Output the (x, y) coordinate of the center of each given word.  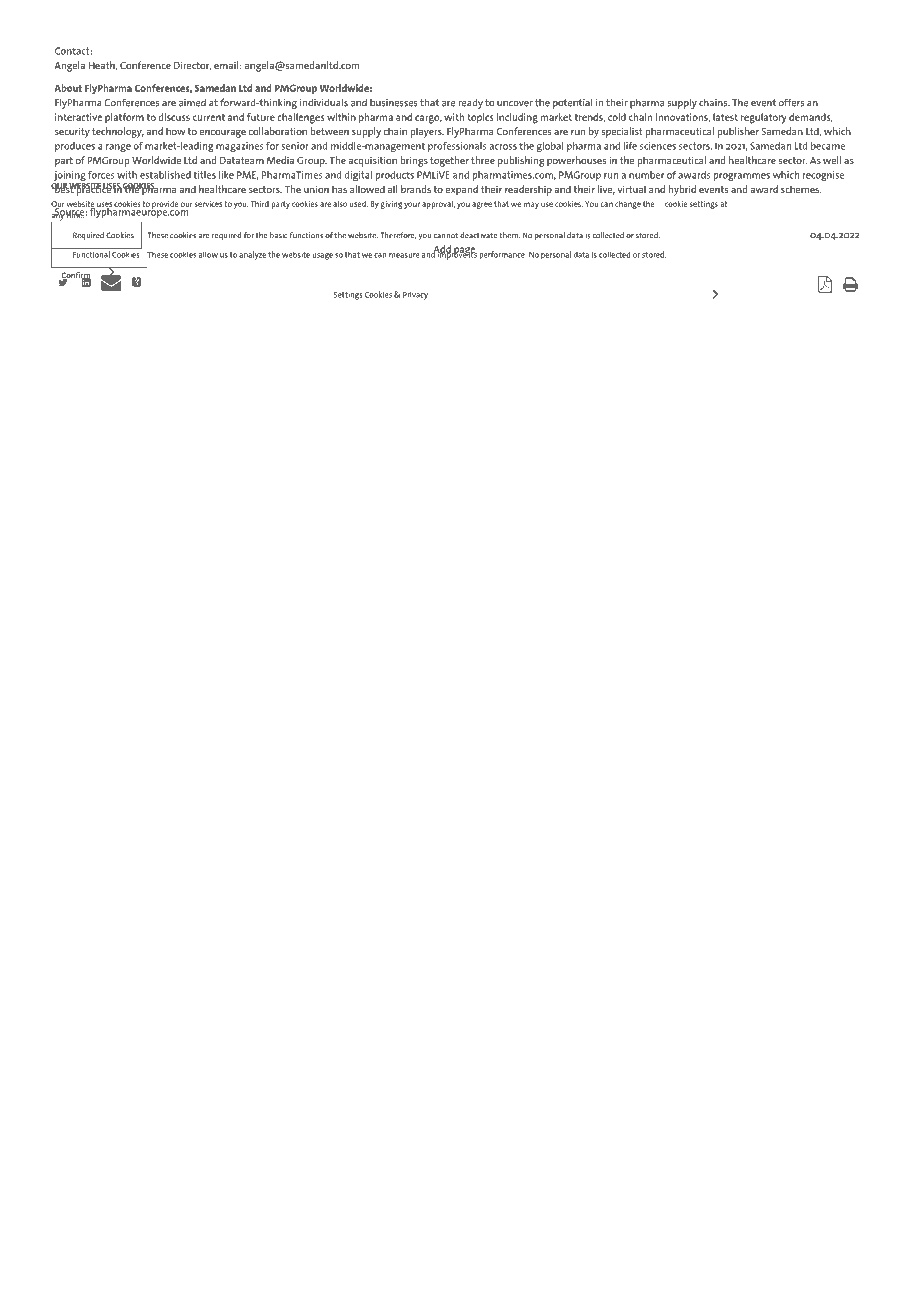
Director (192, 66)
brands (416, 189)
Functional (91, 254)
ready (471, 103)
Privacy (415, 296)
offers (791, 102)
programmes (742, 177)
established (165, 175)
